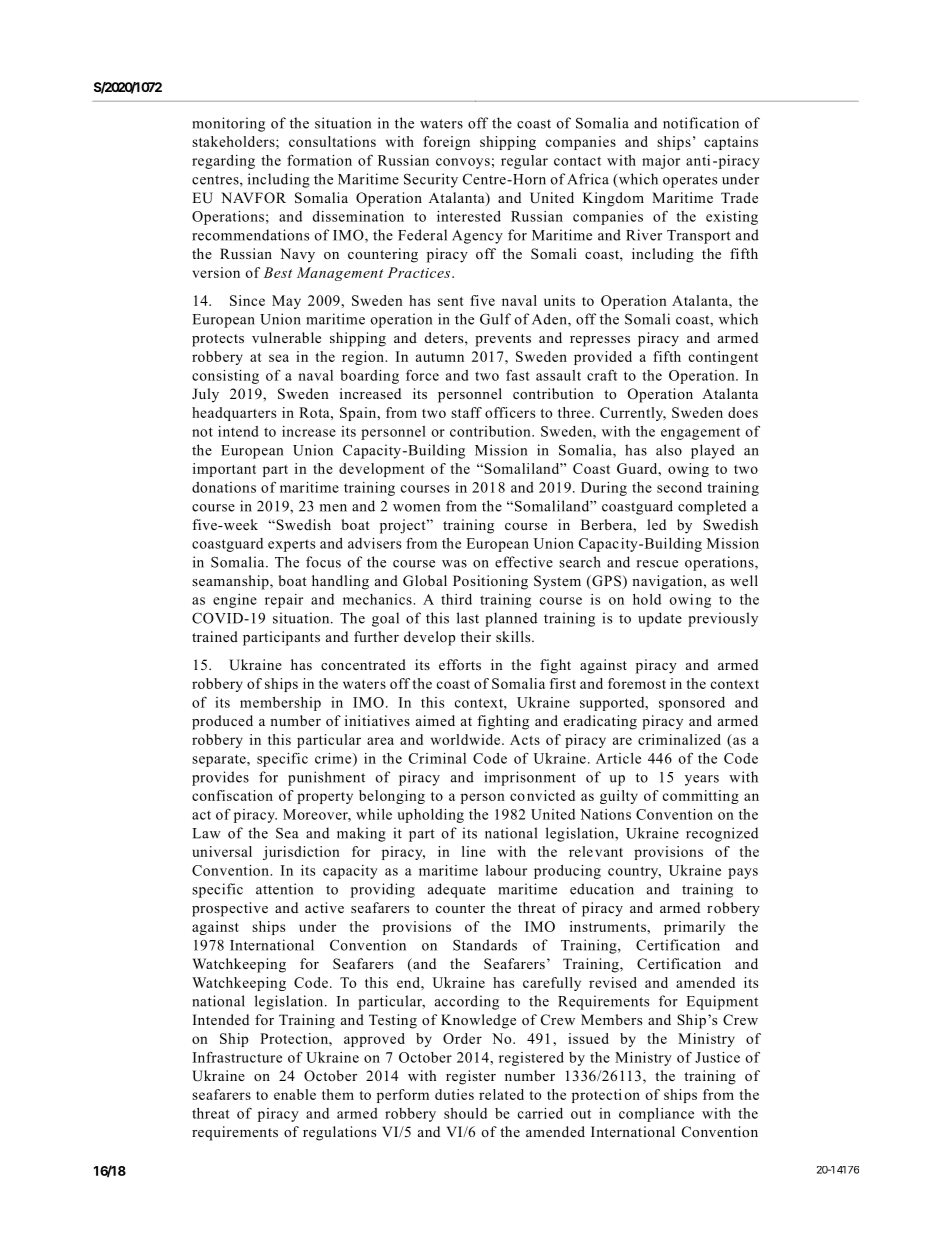 This screenshot has height=1233, width=952. Describe the element at coordinates (284, 601) in the screenshot. I see `repair` at that location.
